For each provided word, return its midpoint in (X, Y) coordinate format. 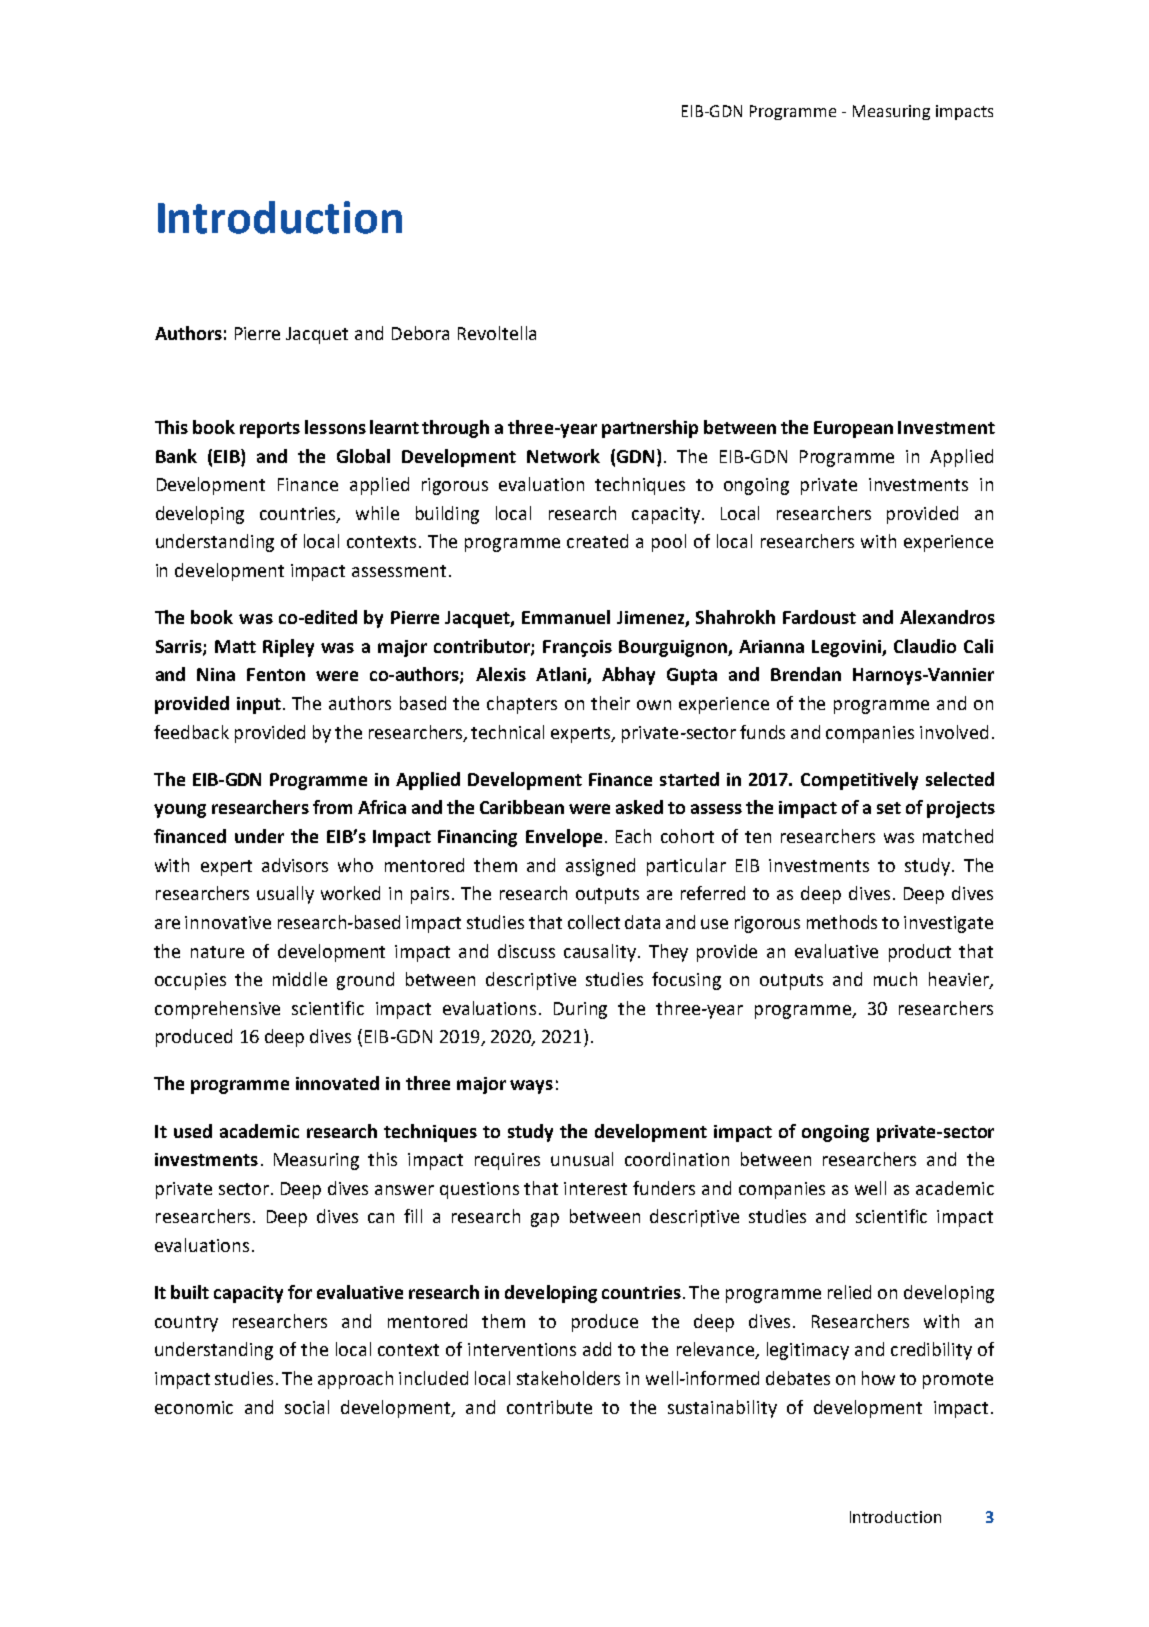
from (332, 807)
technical (507, 732)
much (895, 979)
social (307, 1407)
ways (531, 1087)
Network (563, 456)
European (853, 429)
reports (270, 430)
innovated (337, 1083)
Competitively (859, 781)
